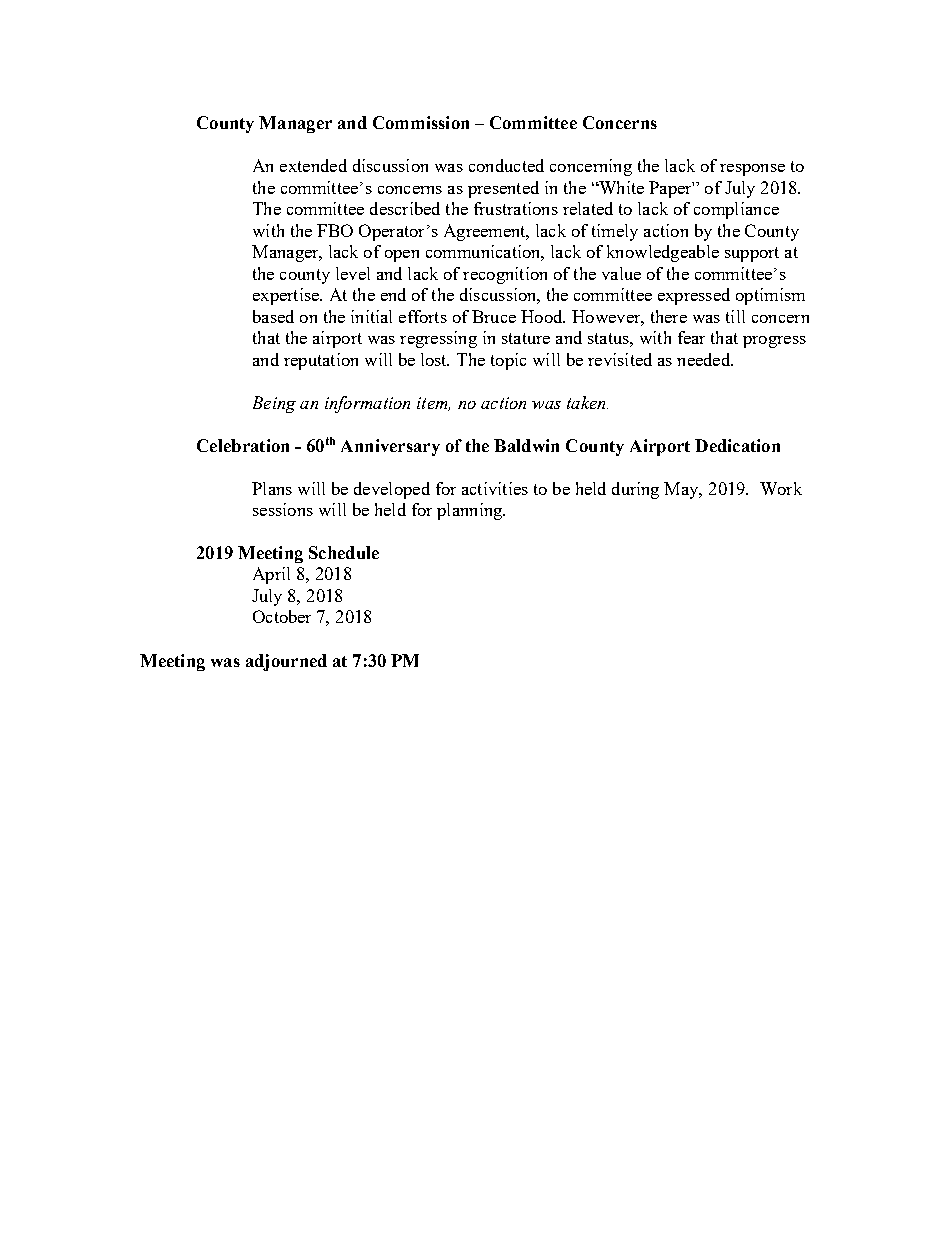 This page has height=1233, width=952. Describe the element at coordinates (705, 359) in the page. I see `needed` at that location.
